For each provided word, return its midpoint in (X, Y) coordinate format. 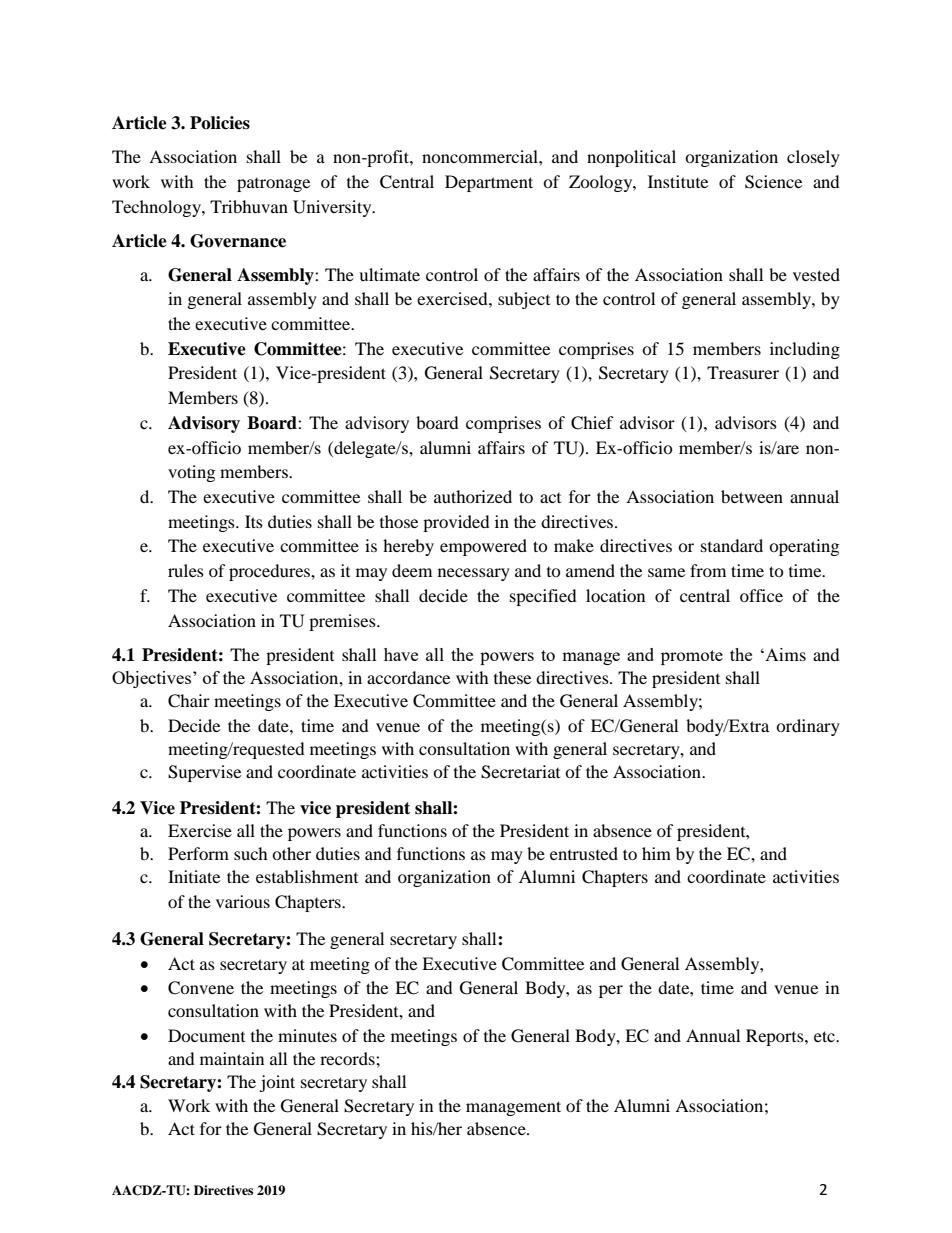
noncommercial (481, 156)
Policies (220, 123)
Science (773, 182)
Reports (776, 1037)
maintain (232, 1058)
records (348, 1058)
